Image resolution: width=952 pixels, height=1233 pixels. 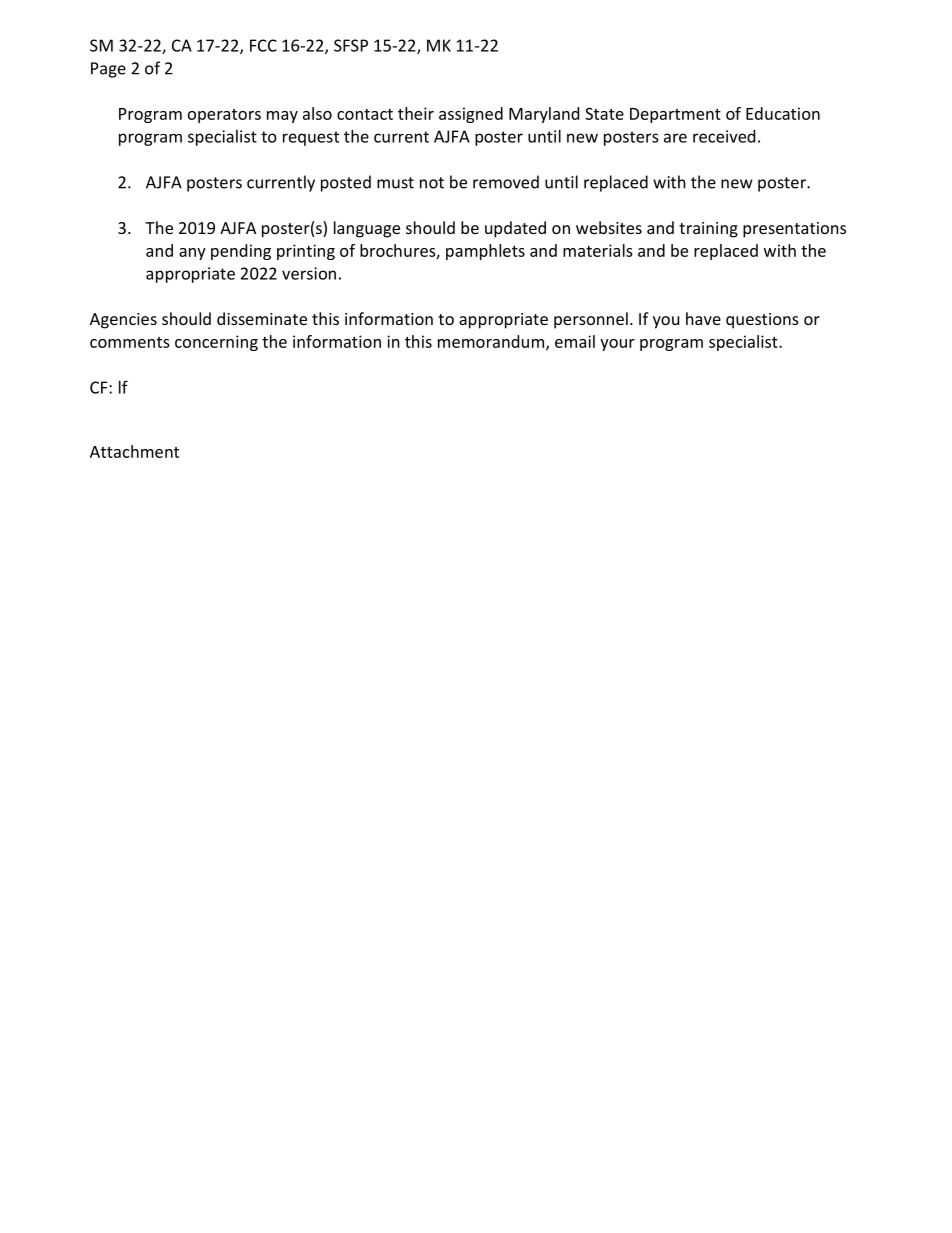 What do you see at coordinates (675, 115) in the document?
I see `Department` at bounding box center [675, 115].
